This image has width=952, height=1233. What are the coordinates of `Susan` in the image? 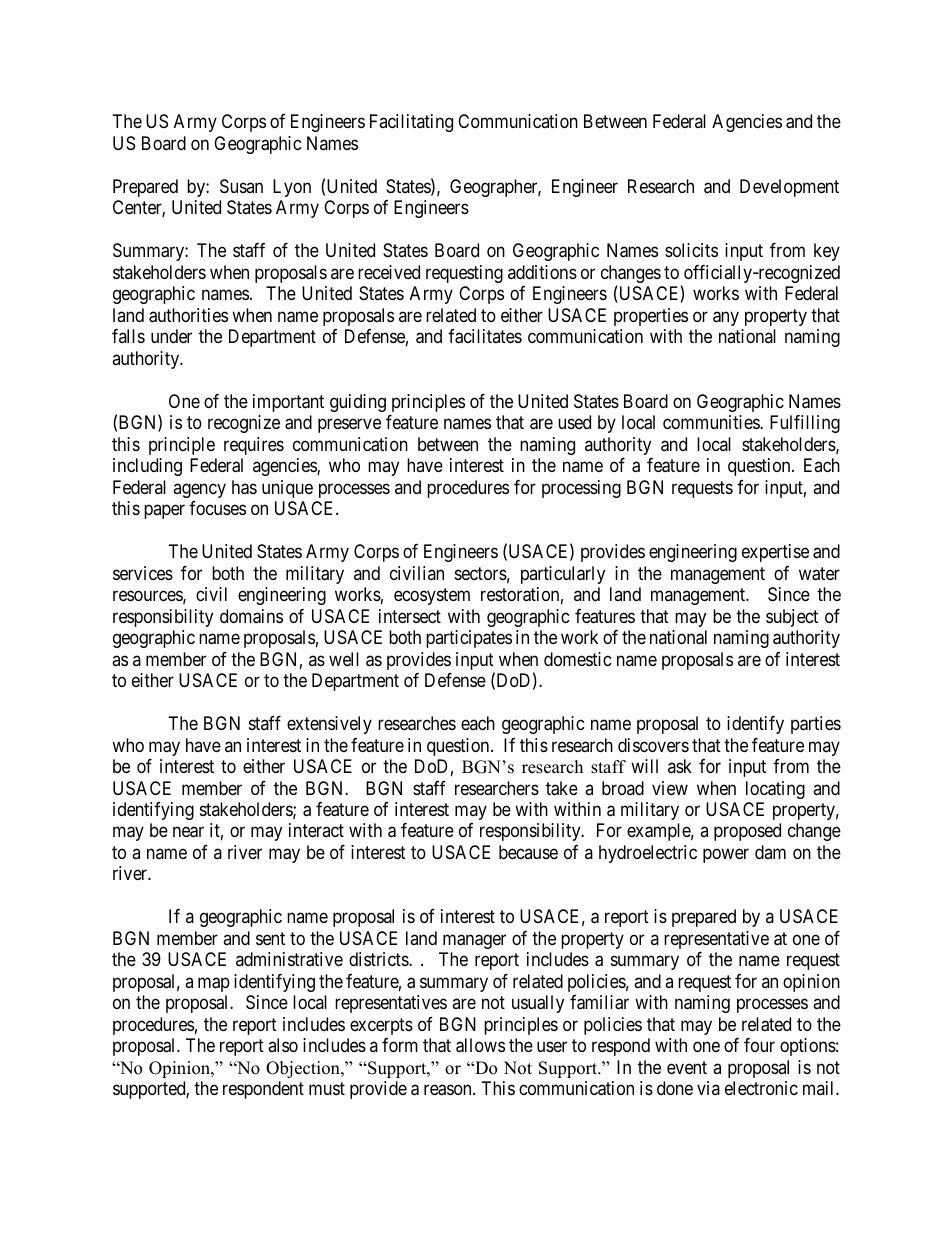 It's located at (241, 186).
